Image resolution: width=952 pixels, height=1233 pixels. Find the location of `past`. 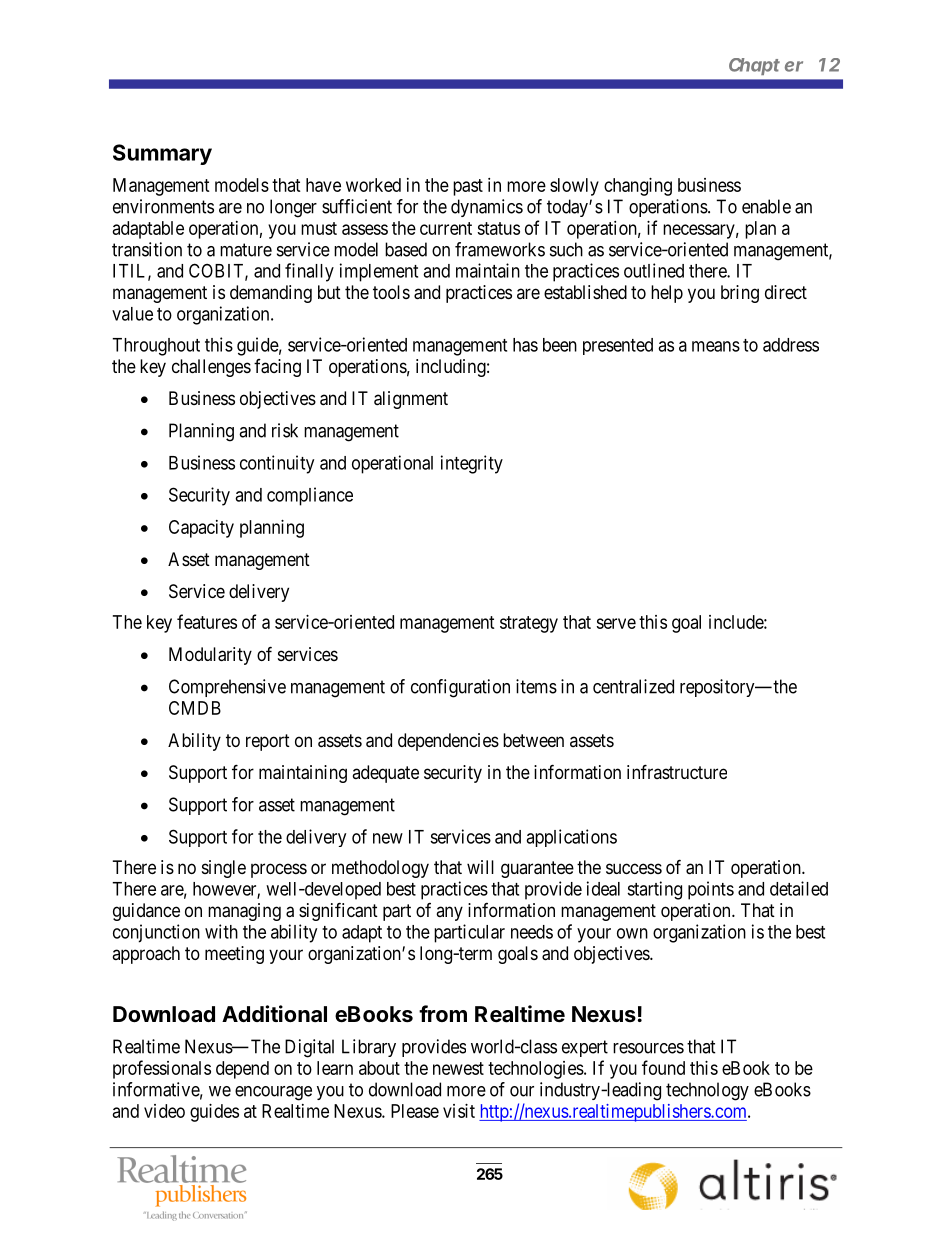

past is located at coordinates (468, 187).
